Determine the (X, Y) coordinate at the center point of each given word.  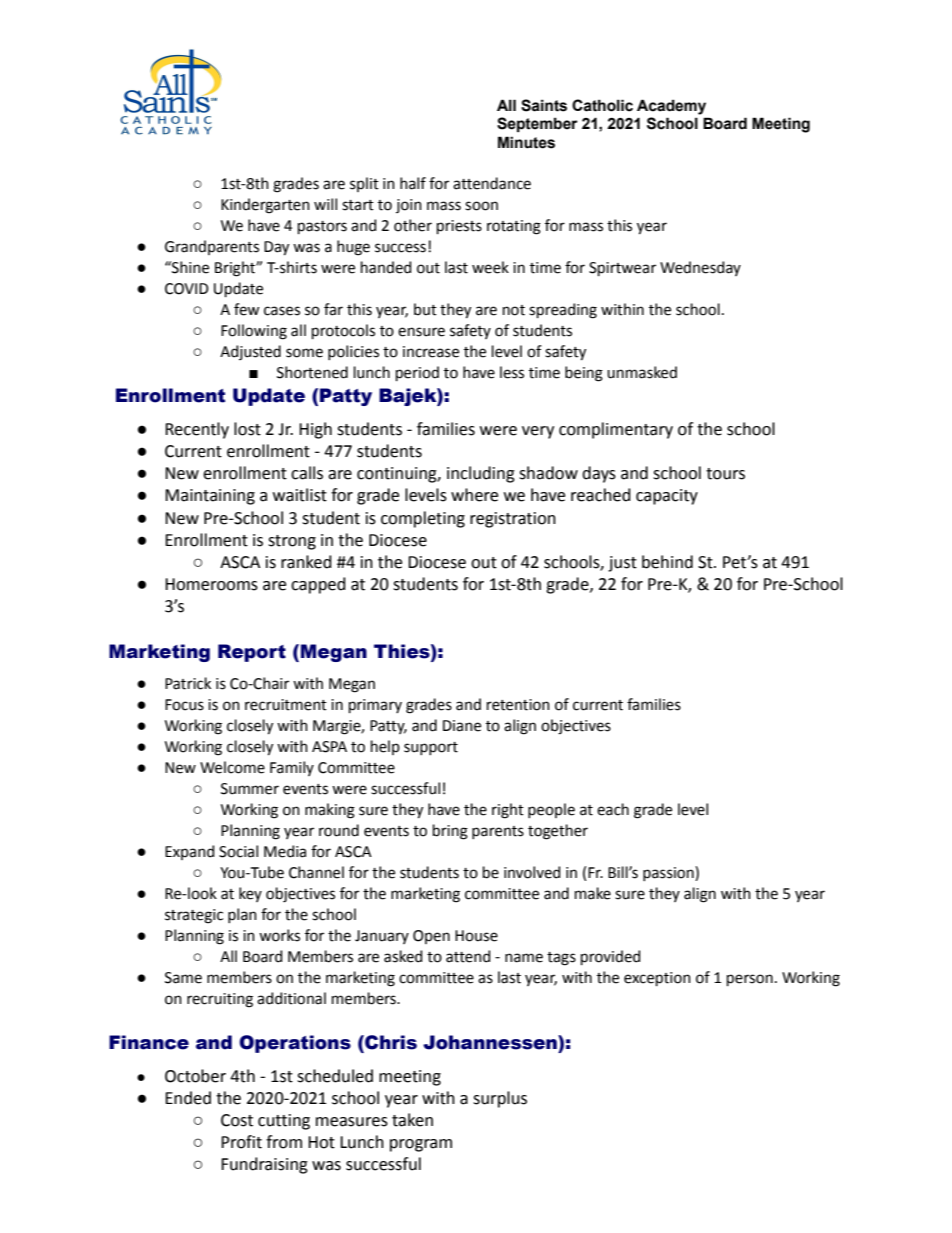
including (481, 474)
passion (669, 873)
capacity (667, 497)
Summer (250, 789)
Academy (671, 107)
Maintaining (210, 497)
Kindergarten (265, 206)
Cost (237, 1120)
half (413, 183)
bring (450, 832)
